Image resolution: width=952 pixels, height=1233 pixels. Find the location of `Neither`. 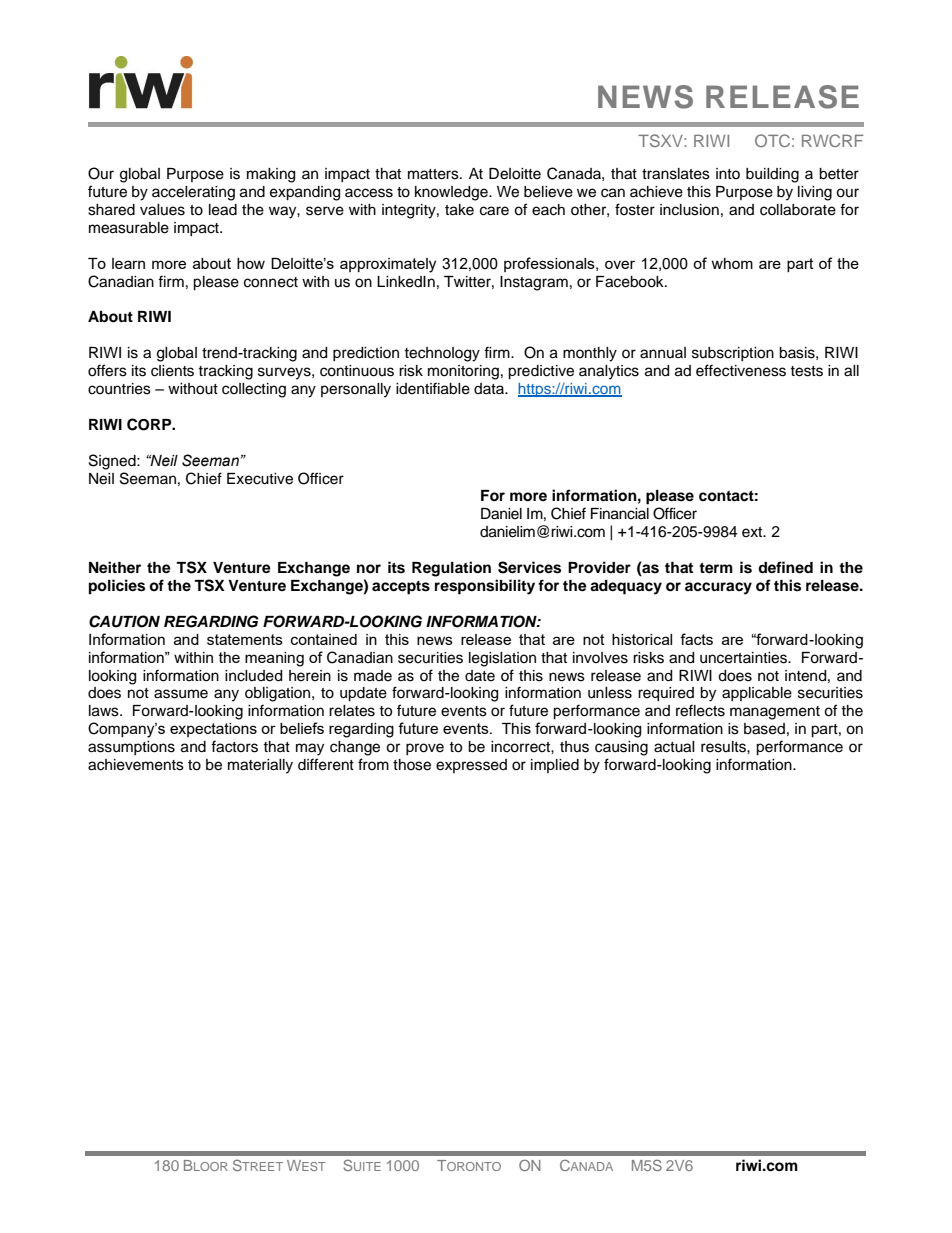

Neither is located at coordinates (115, 567).
